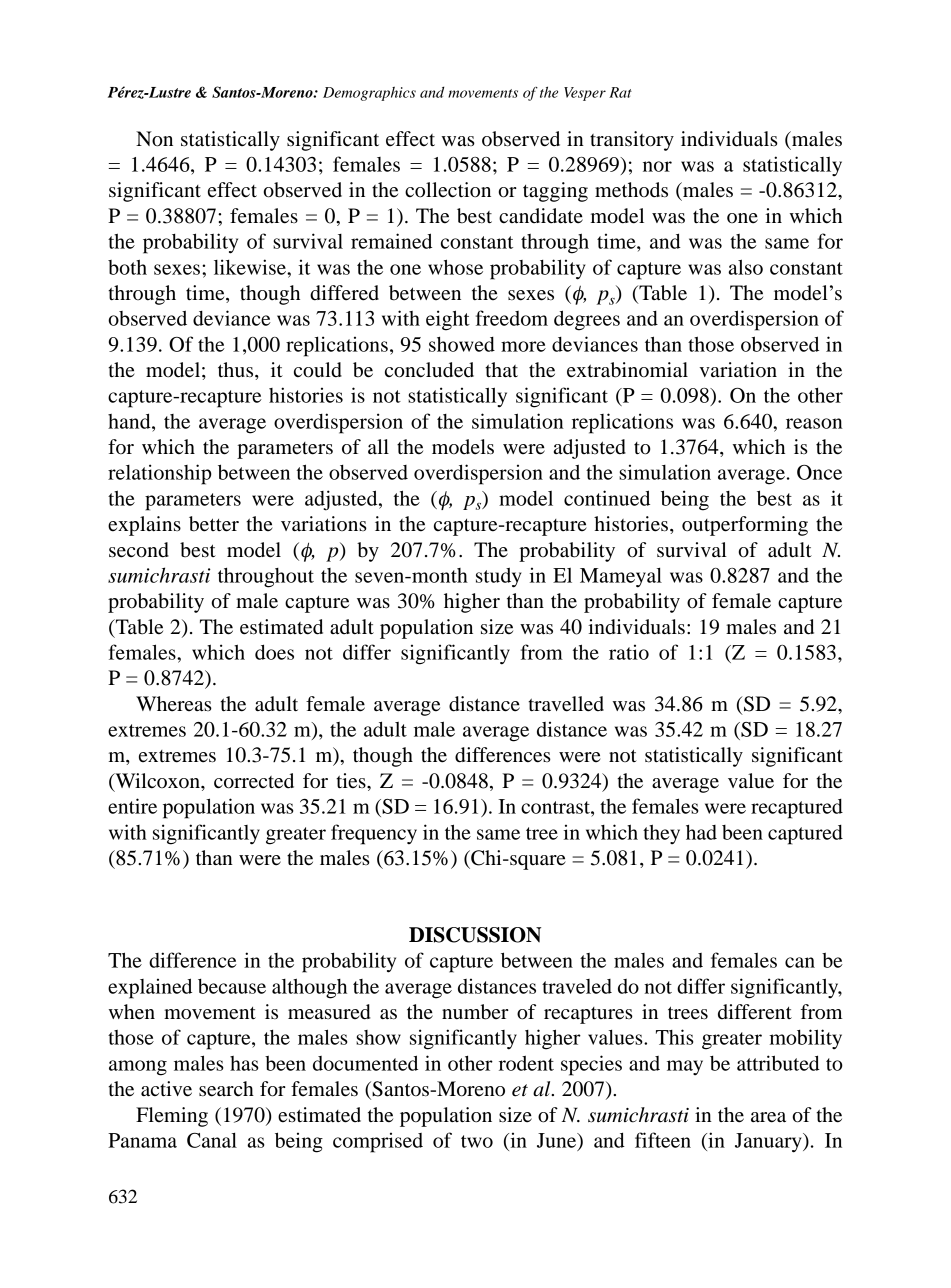 The image size is (951, 1288). What do you see at coordinates (374, 834) in the page?
I see `frequency` at bounding box center [374, 834].
